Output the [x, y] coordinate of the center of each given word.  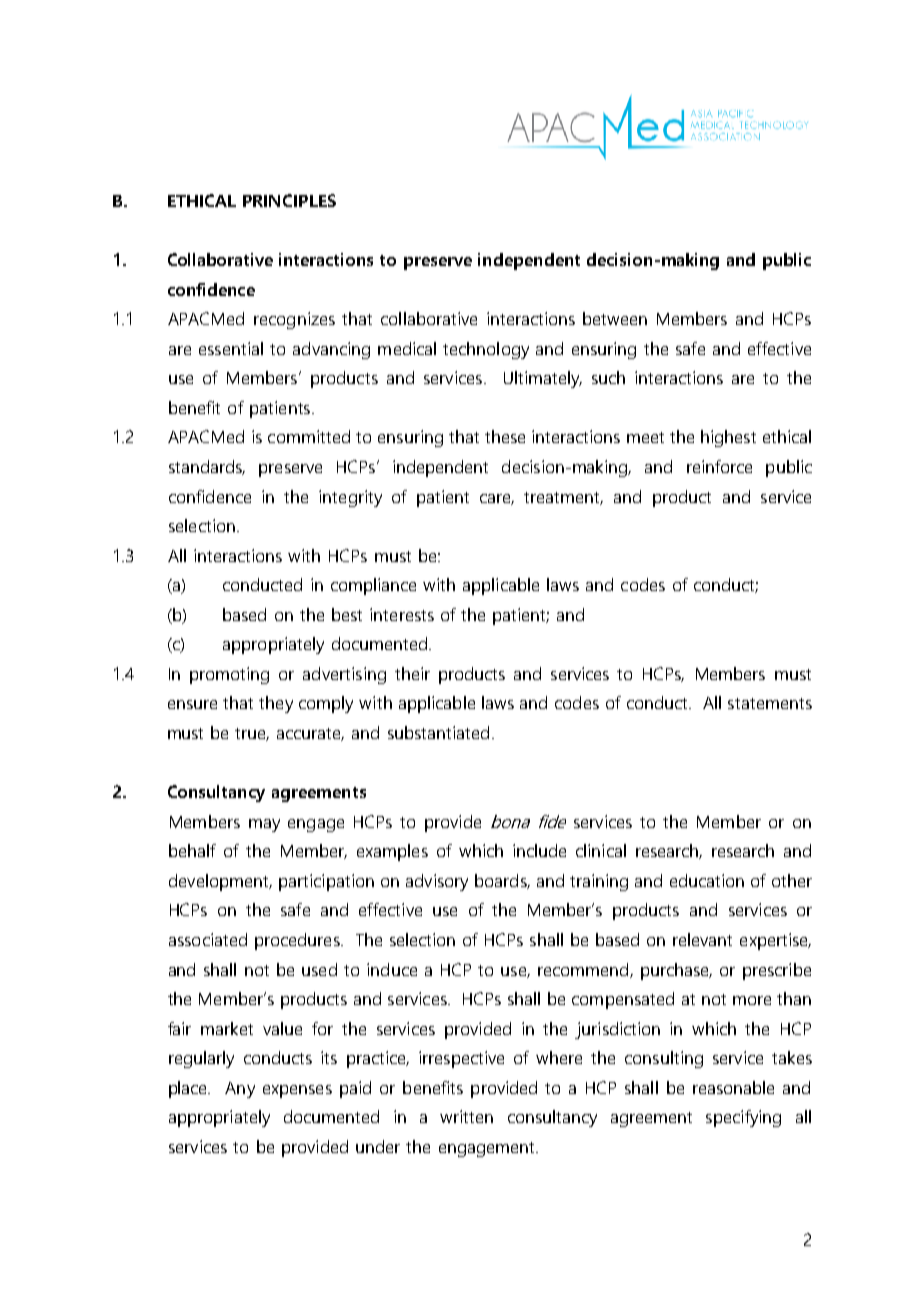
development [220, 882]
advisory [437, 882]
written [466, 1116]
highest [728, 438]
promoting [229, 675]
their [412, 673]
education [707, 880]
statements [770, 703]
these [505, 436]
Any [240, 1090]
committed [309, 436]
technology [486, 350]
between [615, 318]
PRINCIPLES [289, 200]
